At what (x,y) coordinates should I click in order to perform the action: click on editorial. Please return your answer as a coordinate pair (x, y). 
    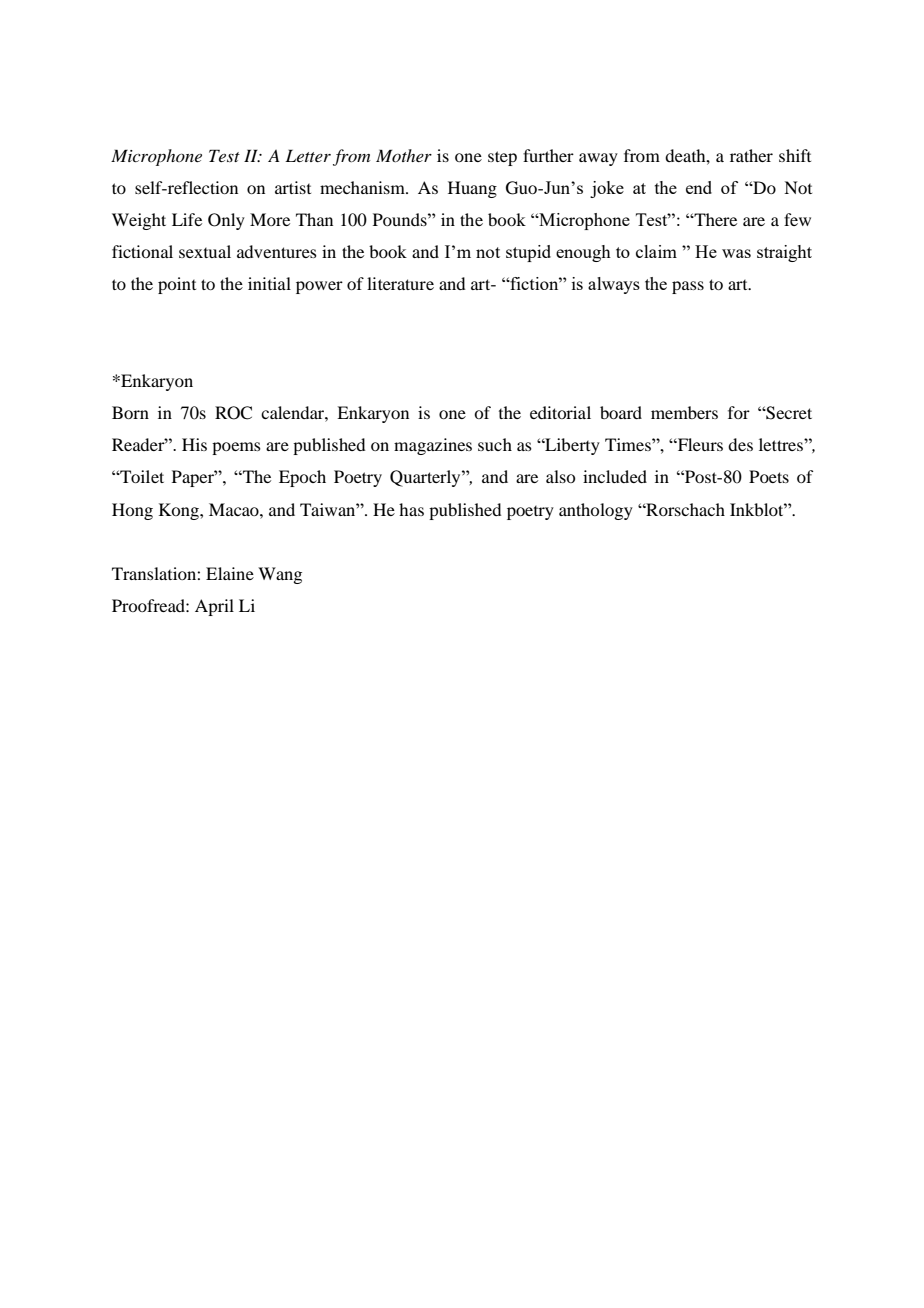
    Looking at the image, I should click on (560, 412).
